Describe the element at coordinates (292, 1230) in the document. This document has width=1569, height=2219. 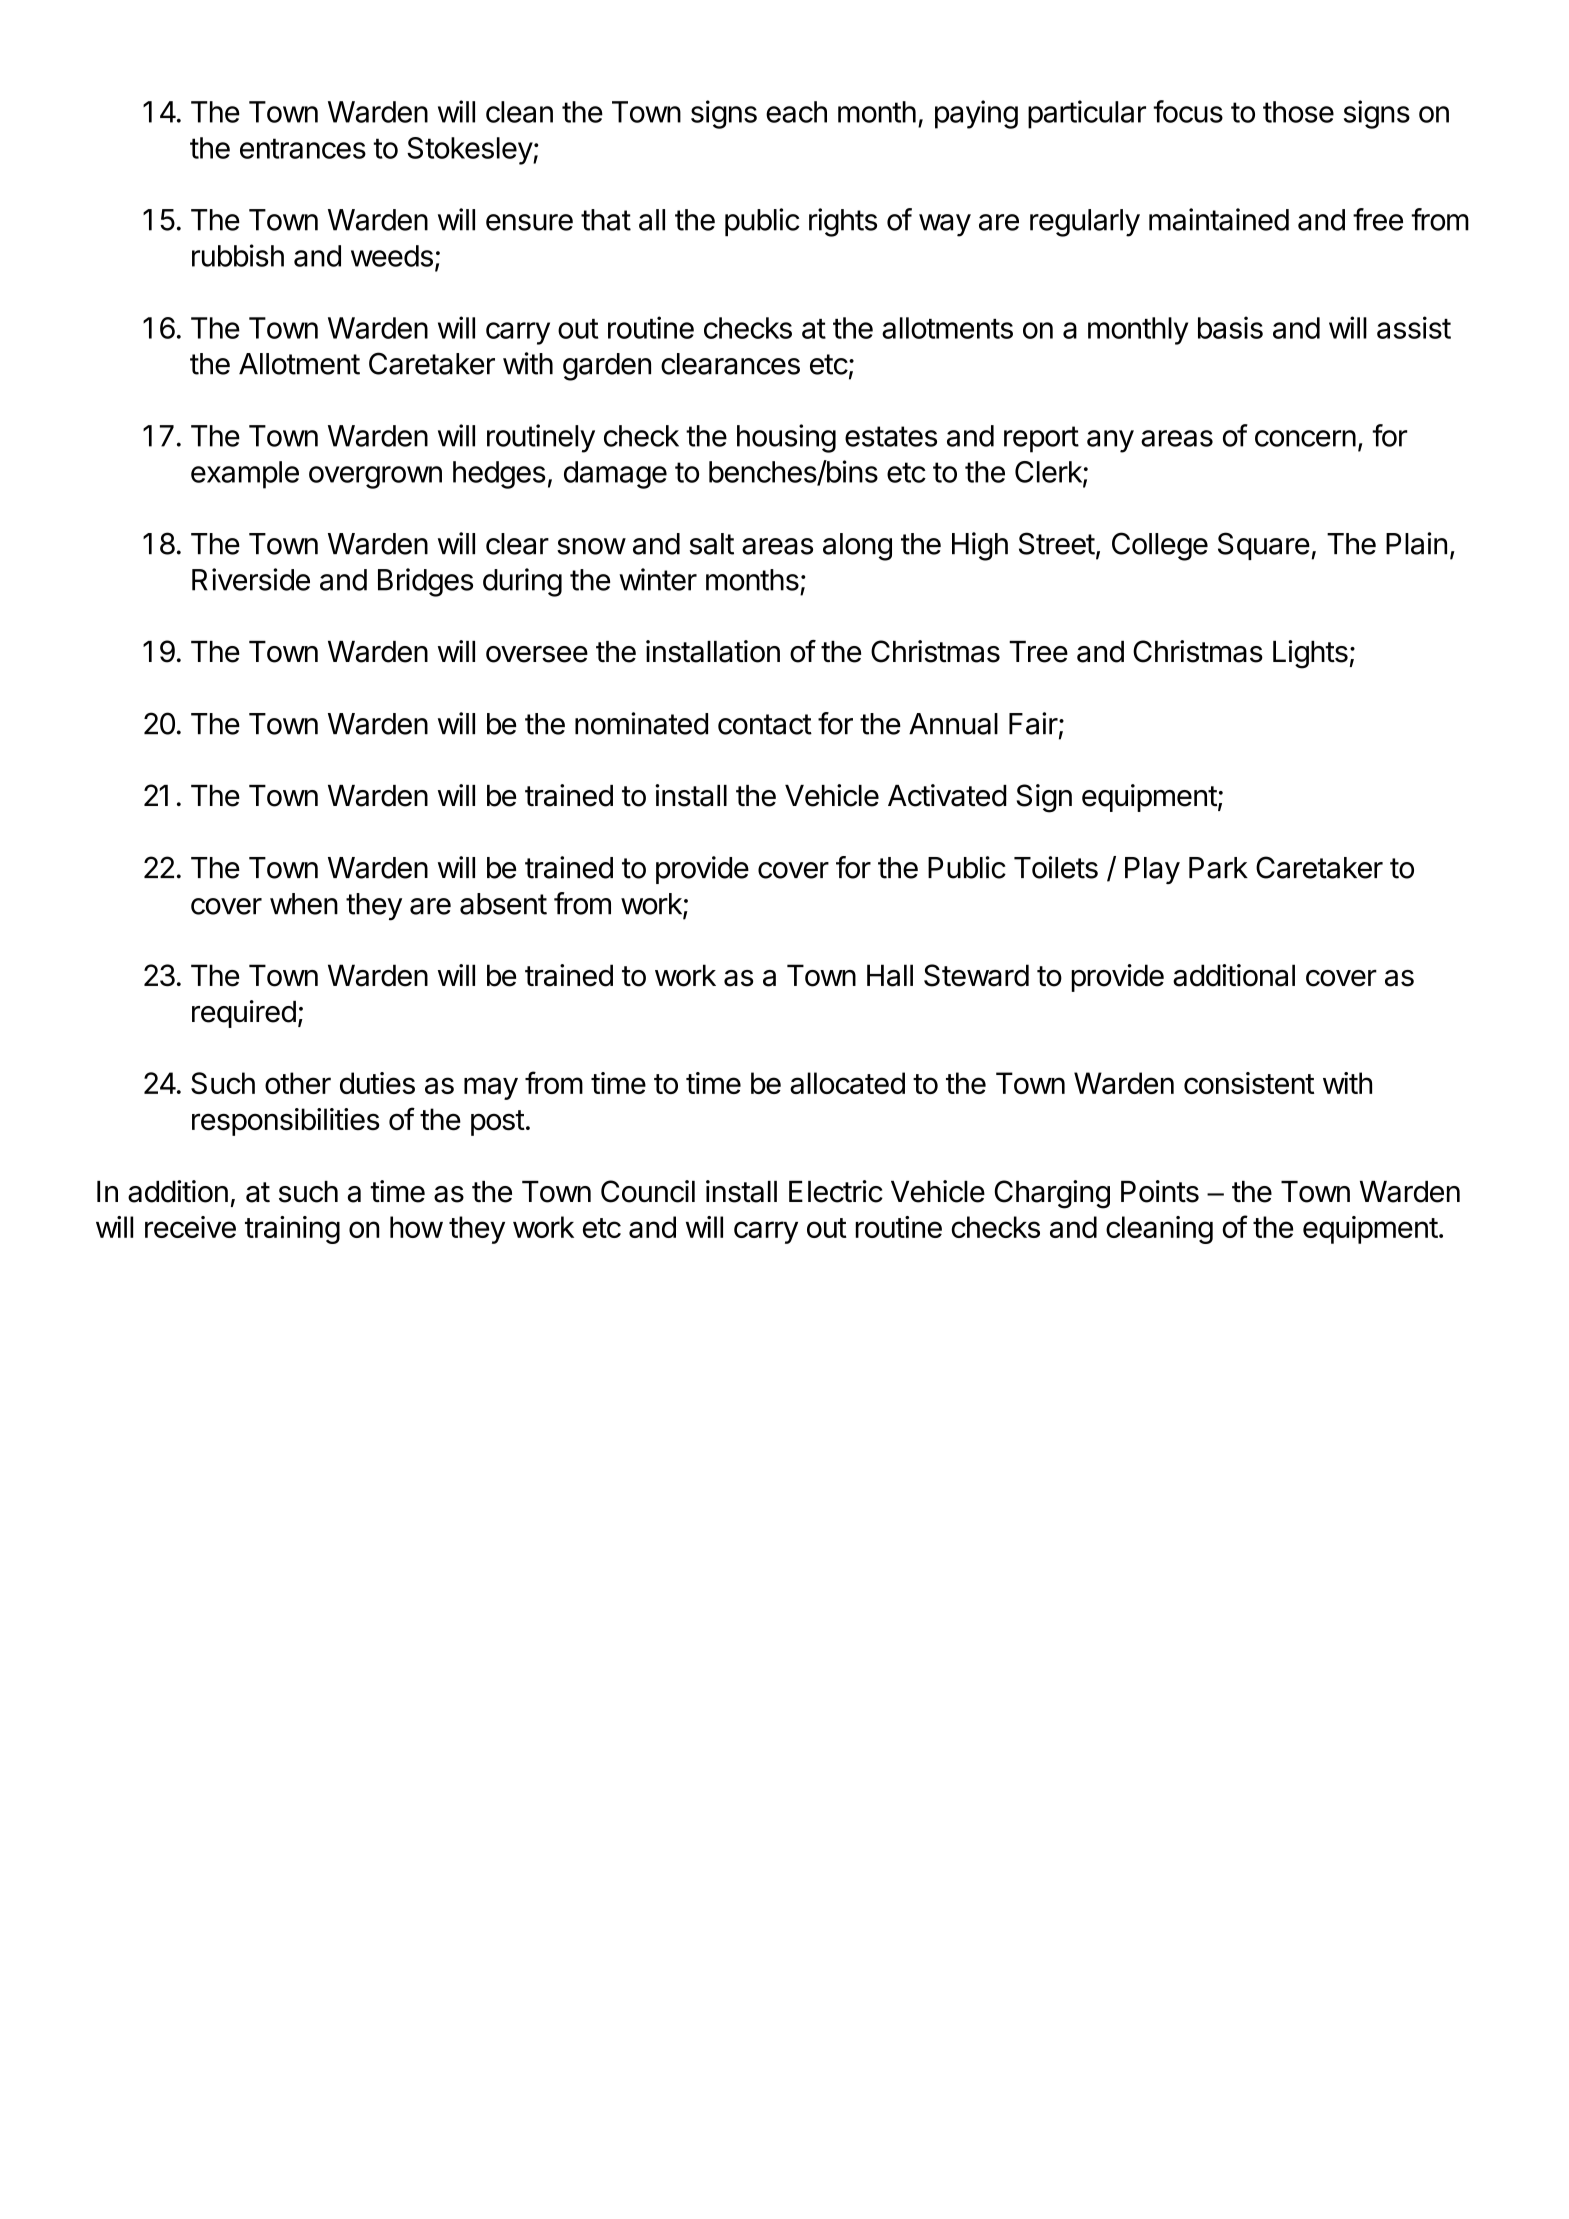
I see `training` at that location.
